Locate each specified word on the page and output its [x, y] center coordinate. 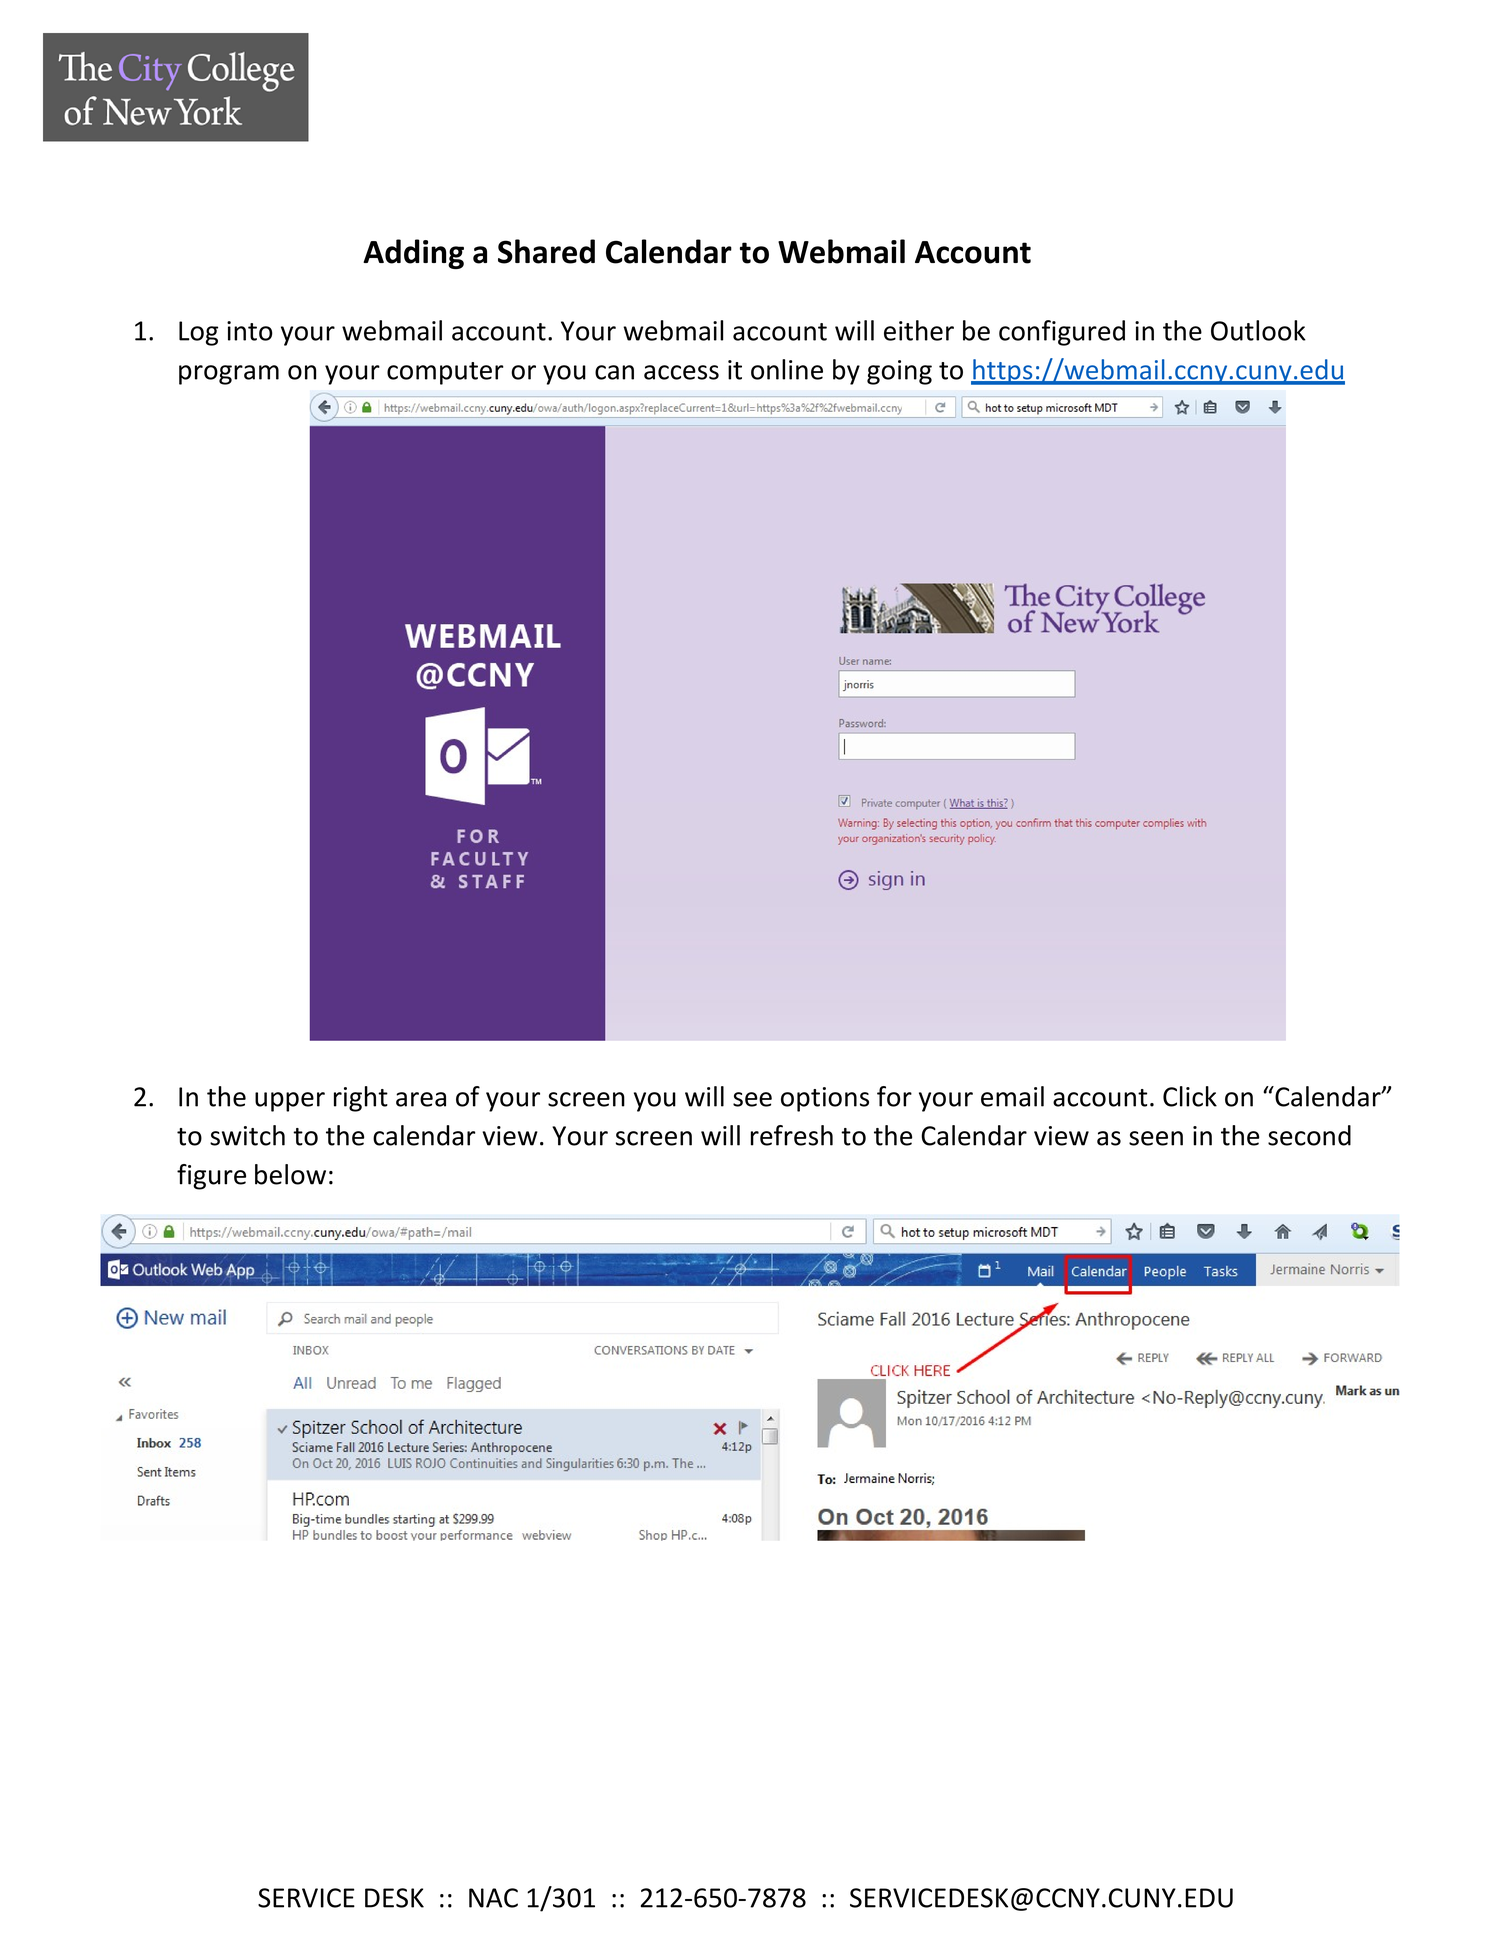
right [361, 1099]
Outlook [1258, 330]
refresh [792, 1135]
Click [1190, 1096]
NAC [493, 1898]
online [787, 369]
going [899, 372]
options [825, 1099]
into [250, 331]
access [681, 372]
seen [1156, 1138]
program [229, 375]
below [290, 1174]
